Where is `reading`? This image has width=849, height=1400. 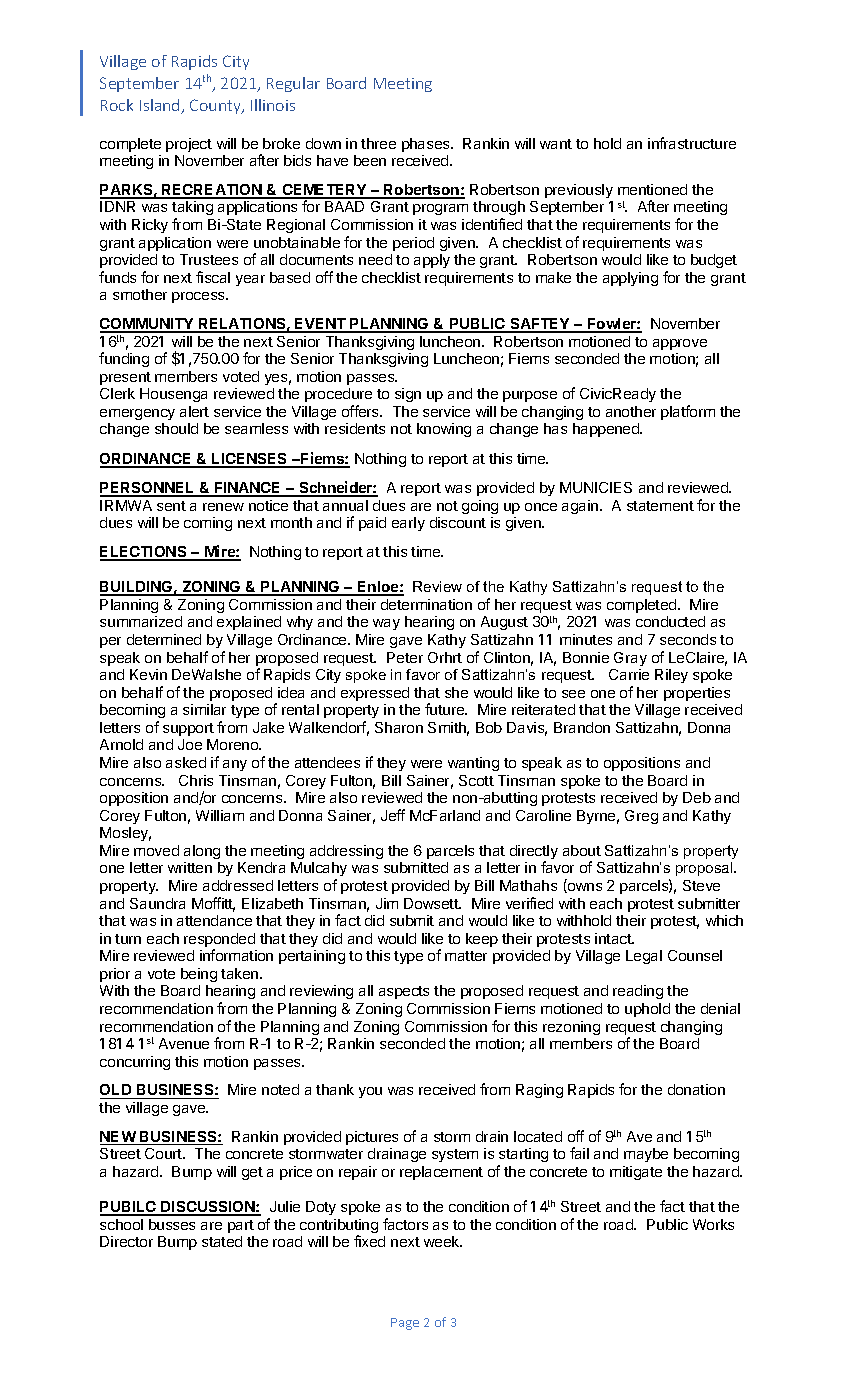
reading is located at coordinates (638, 992).
